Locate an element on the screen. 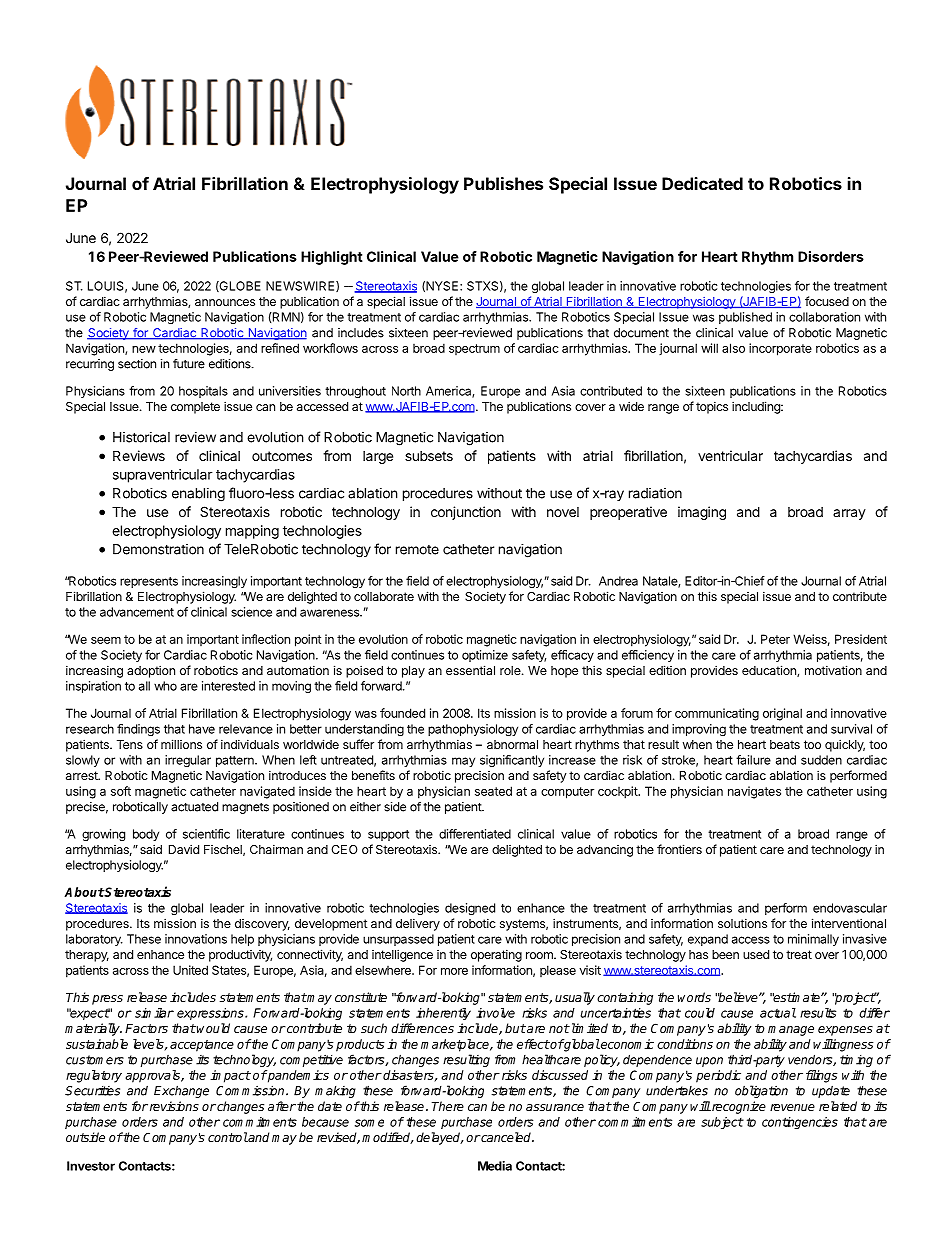 The height and width of the screenshot is (1233, 952). Dedicated is located at coordinates (702, 183).
